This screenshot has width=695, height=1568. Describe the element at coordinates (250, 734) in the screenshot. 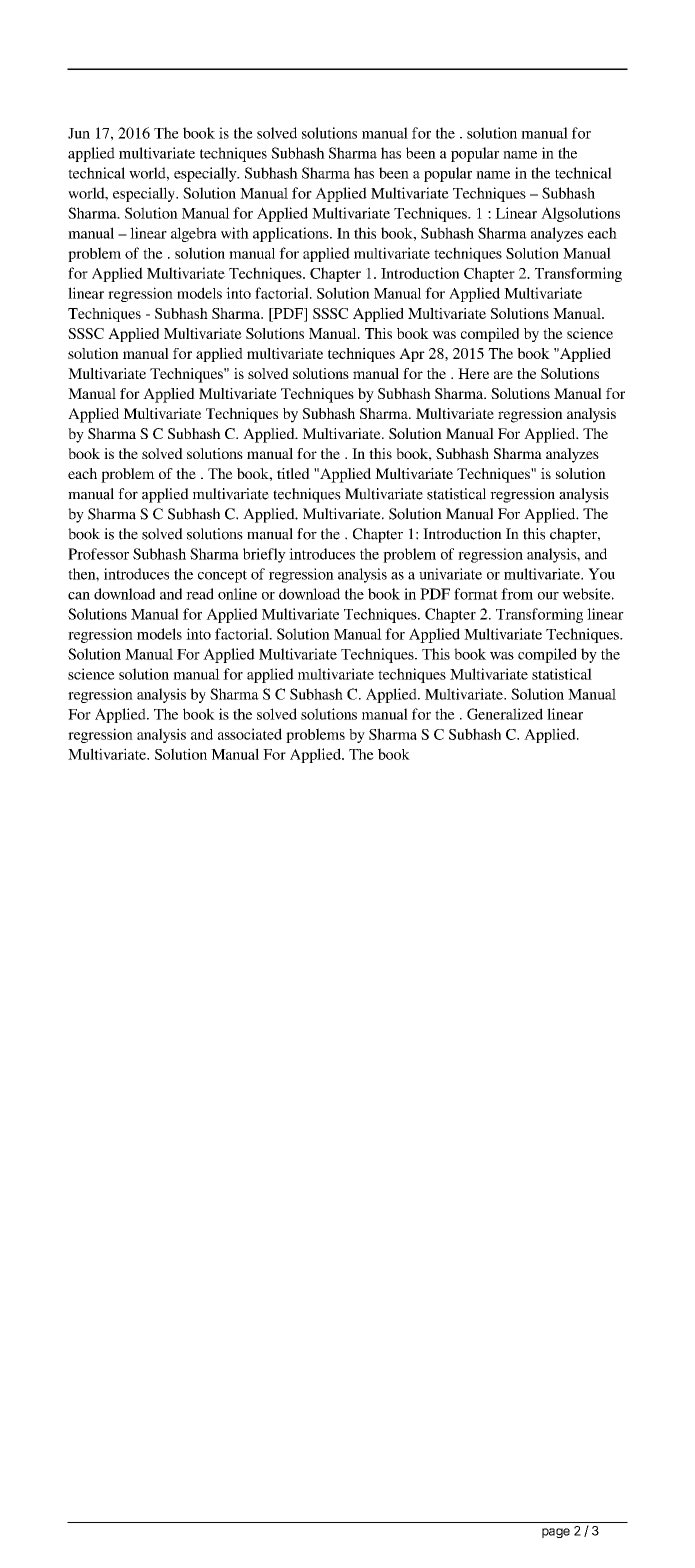

I see `associated` at that location.
